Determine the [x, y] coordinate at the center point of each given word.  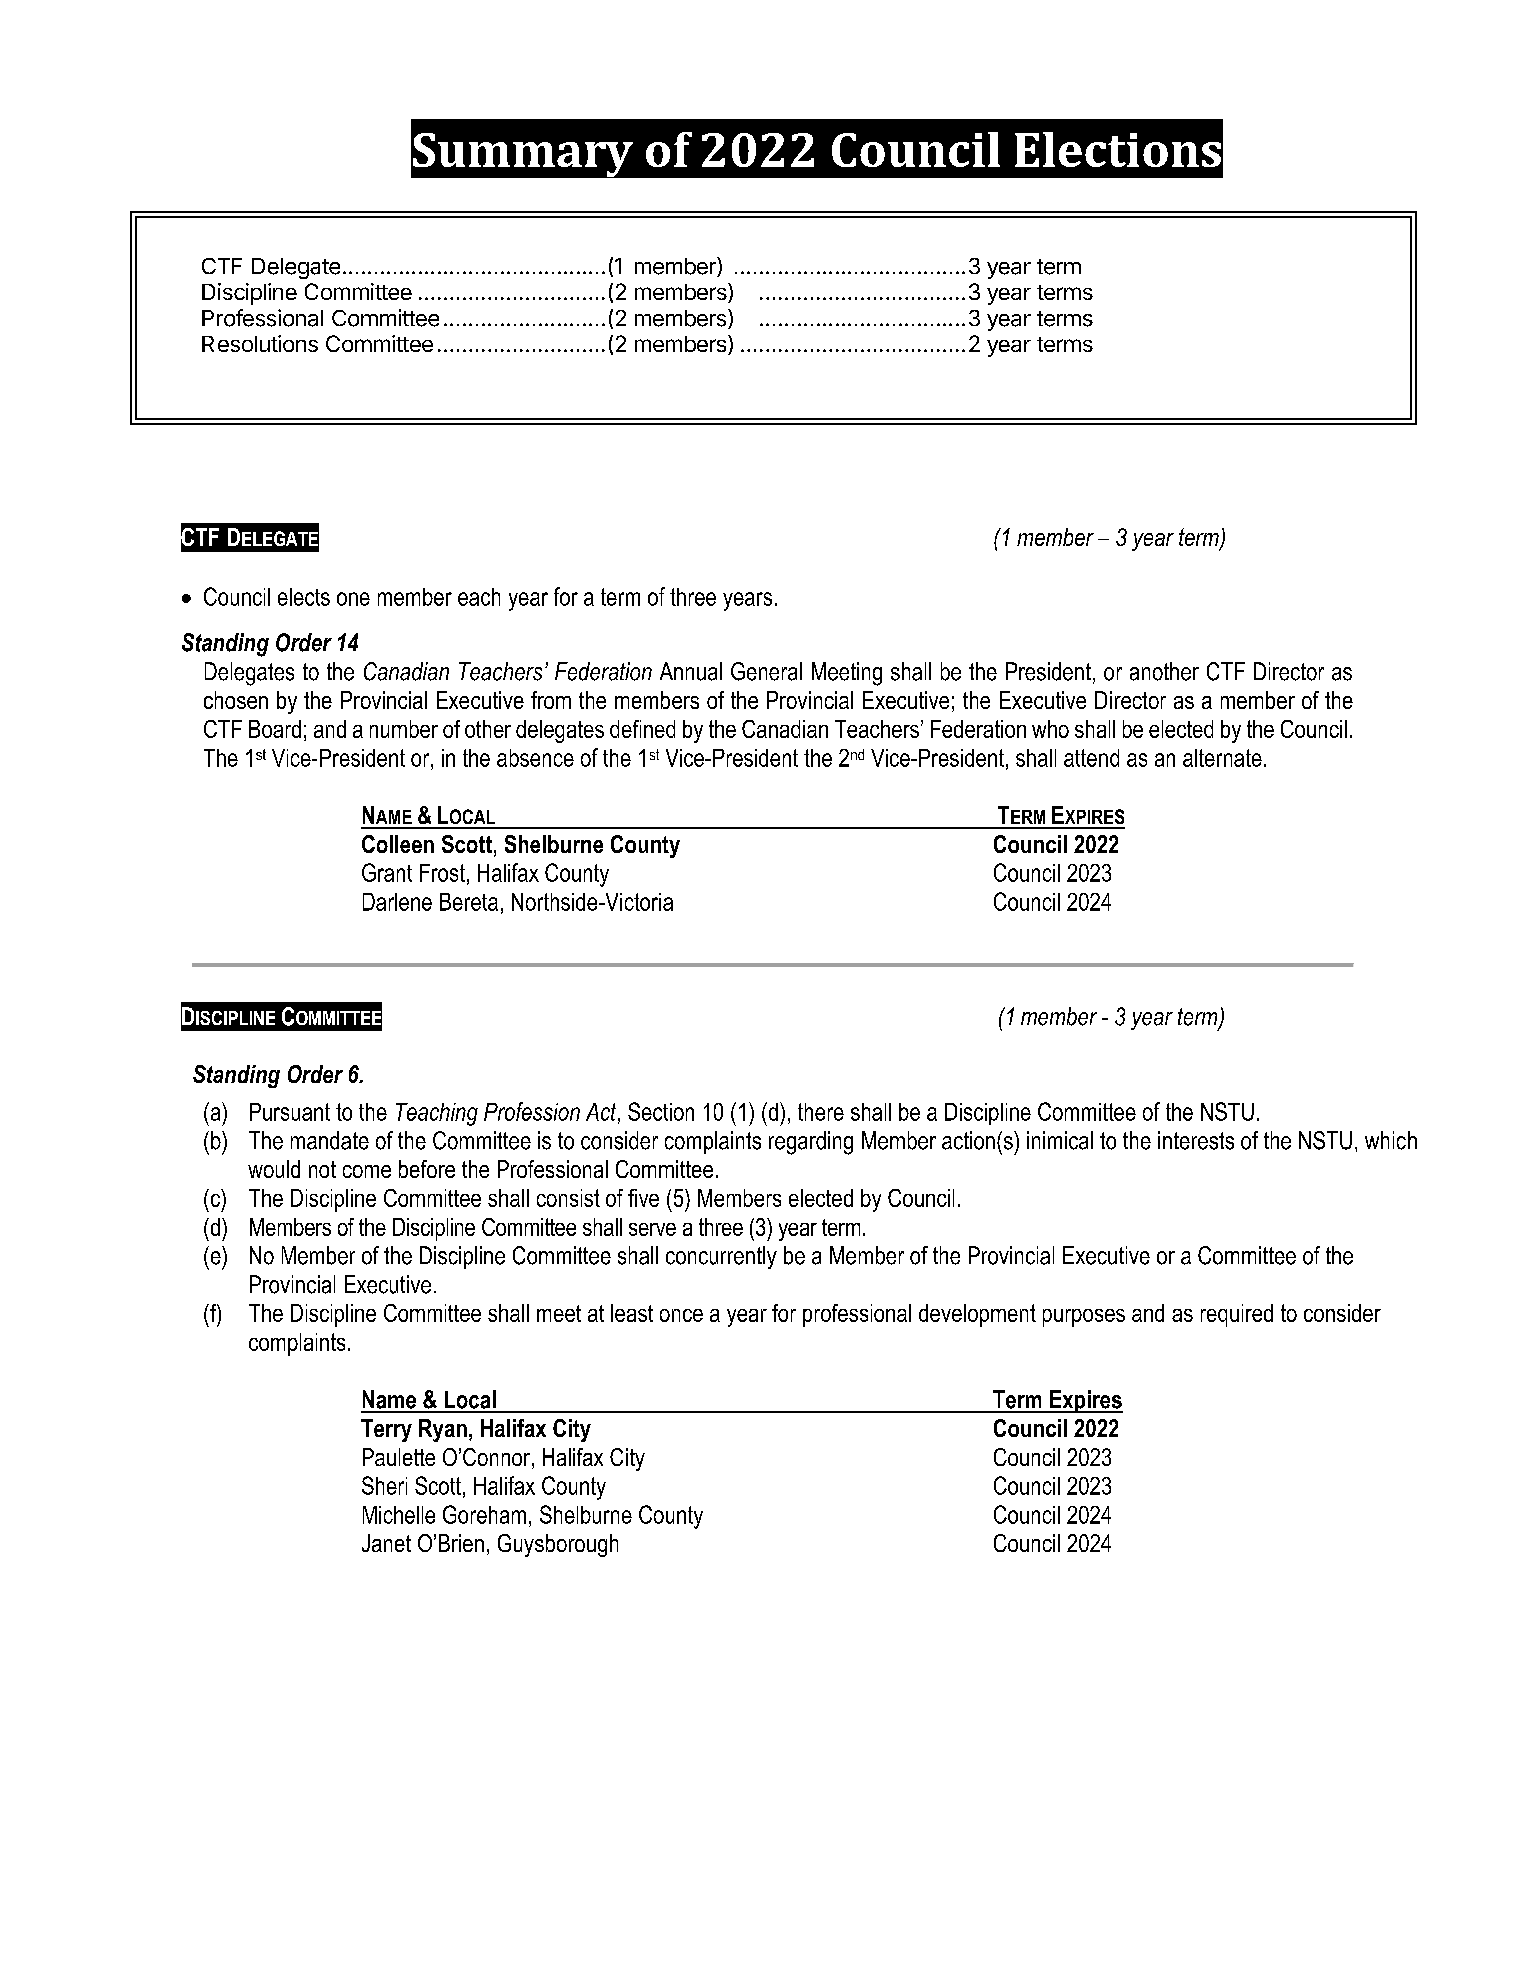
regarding [811, 1143]
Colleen [398, 844]
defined [642, 729]
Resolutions [260, 343]
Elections [1118, 149]
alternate [1222, 758]
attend [1091, 758]
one [353, 599]
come [367, 1171]
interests [1196, 1140]
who [1050, 729]
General [766, 671]
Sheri [384, 1485]
